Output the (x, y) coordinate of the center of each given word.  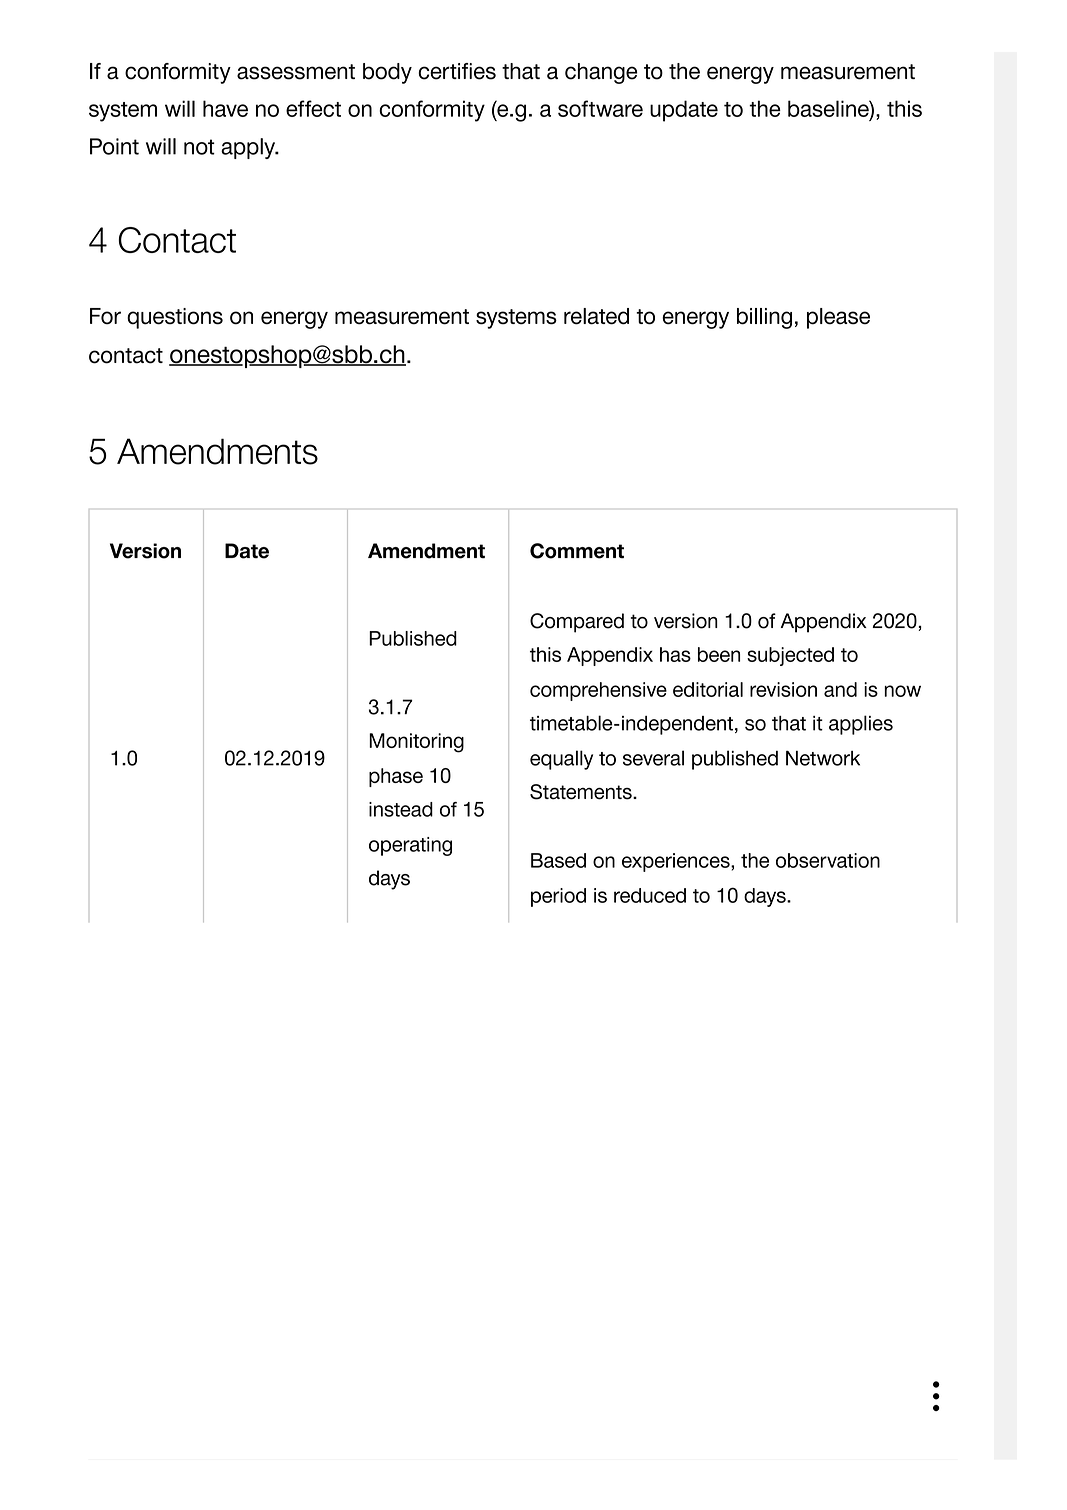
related (596, 316)
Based (558, 860)
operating (410, 846)
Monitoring (416, 743)
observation (828, 860)
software (600, 108)
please (838, 318)
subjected (790, 656)
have (225, 108)
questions (175, 318)
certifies (457, 71)
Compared (577, 623)
